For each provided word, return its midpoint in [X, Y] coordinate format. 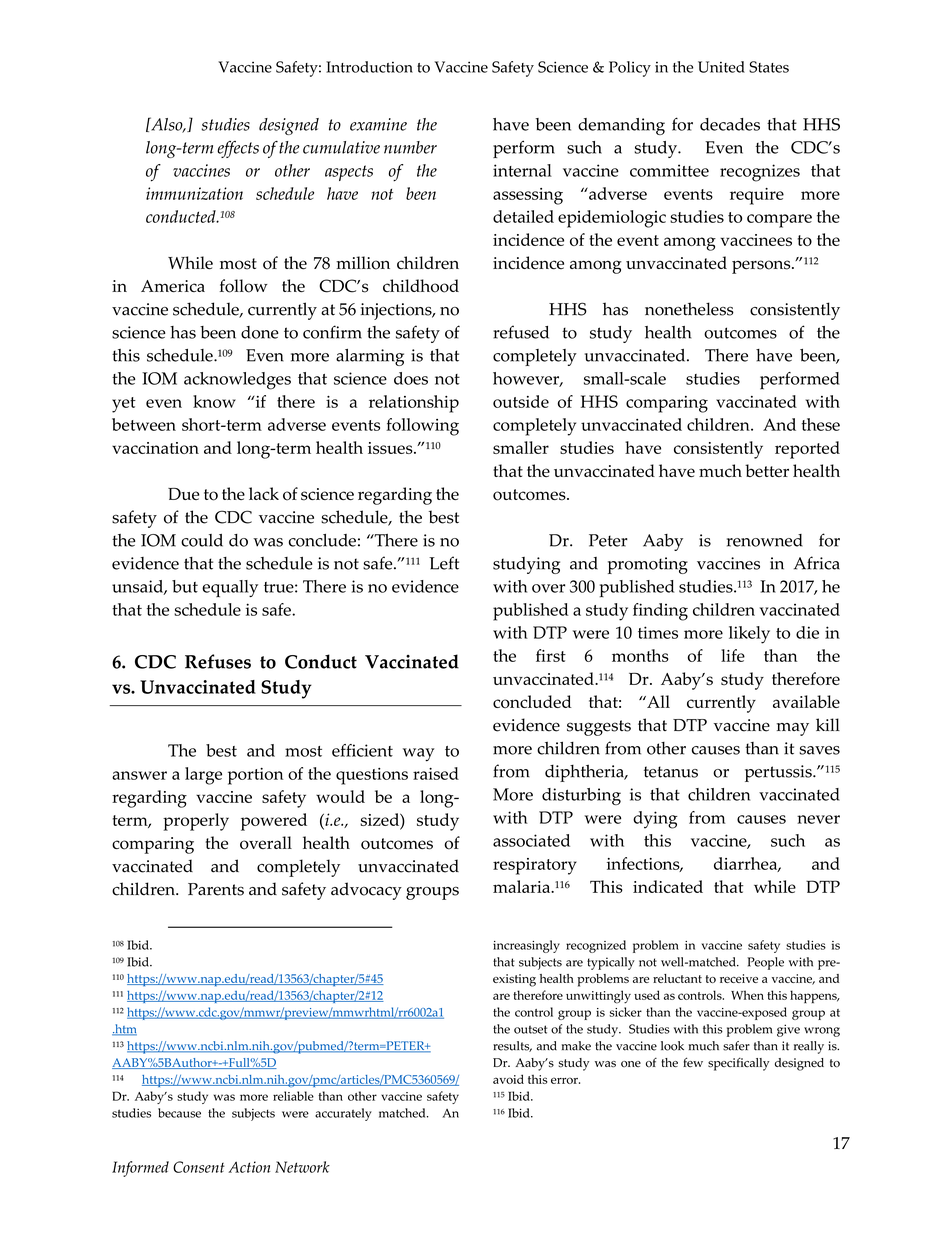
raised [436, 773]
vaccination [155, 448]
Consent [199, 1167]
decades [730, 124]
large [203, 776]
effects [238, 149]
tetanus [671, 772]
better [767, 470]
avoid [508, 1079]
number [410, 147]
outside [521, 401]
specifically [738, 1064]
